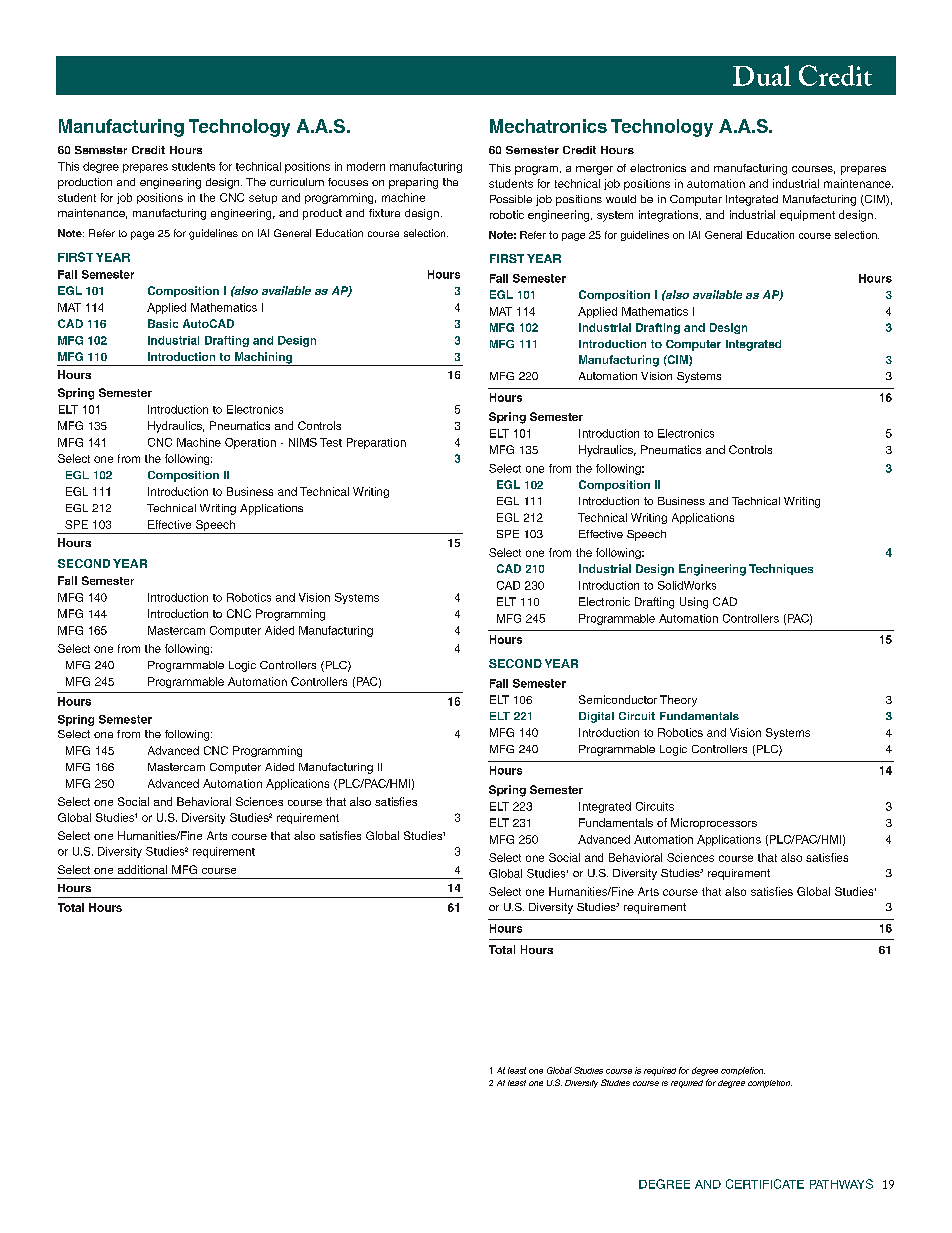 The width and height of the screenshot is (952, 1233). Describe the element at coordinates (376, 443) in the screenshot. I see `Preparation` at that location.
